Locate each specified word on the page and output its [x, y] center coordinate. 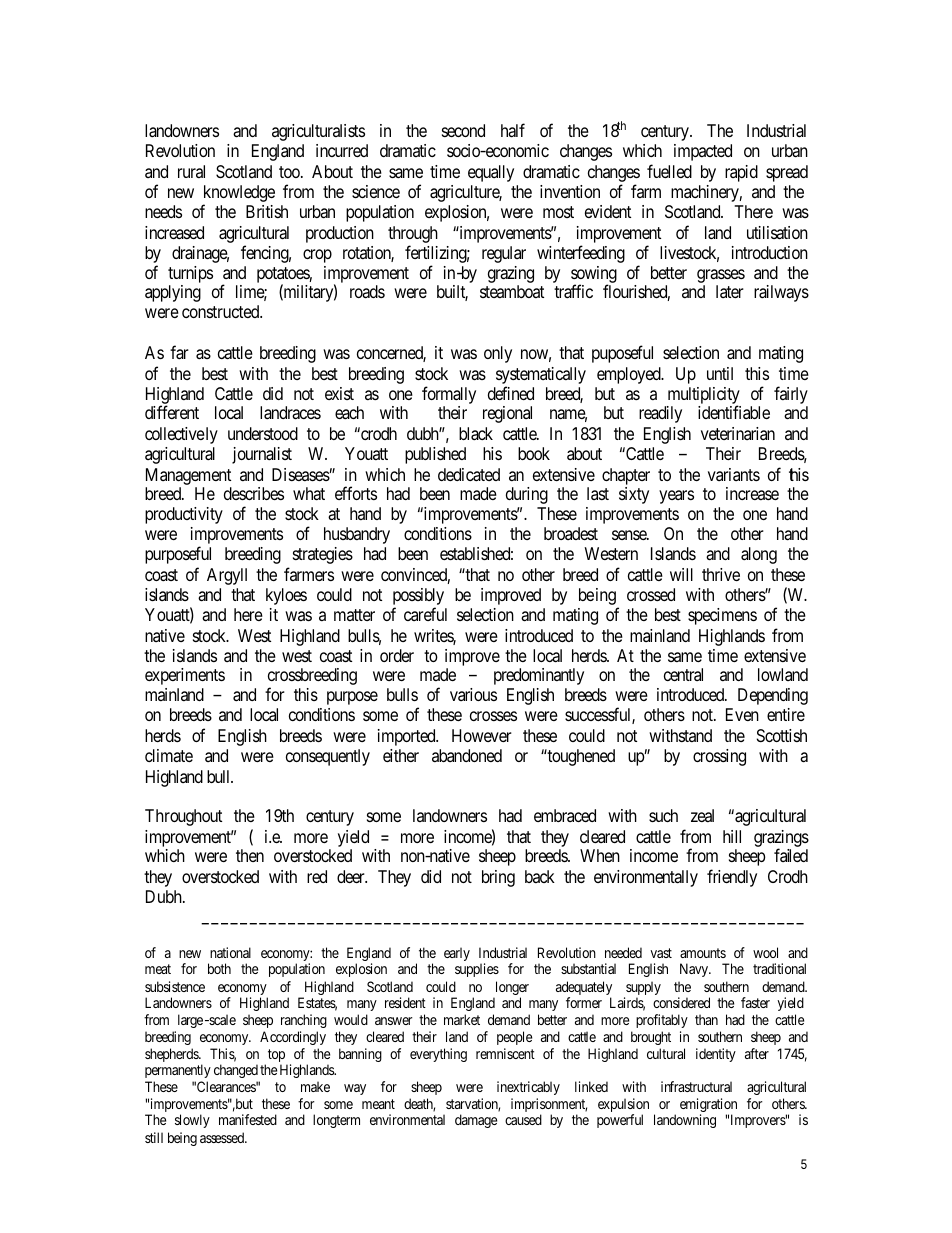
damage [476, 1121]
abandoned [467, 755]
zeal [702, 815]
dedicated [469, 474]
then [250, 855]
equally [491, 173]
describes [254, 493]
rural [191, 171]
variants [734, 474]
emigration [708, 1106]
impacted [703, 152]
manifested [248, 1119]
